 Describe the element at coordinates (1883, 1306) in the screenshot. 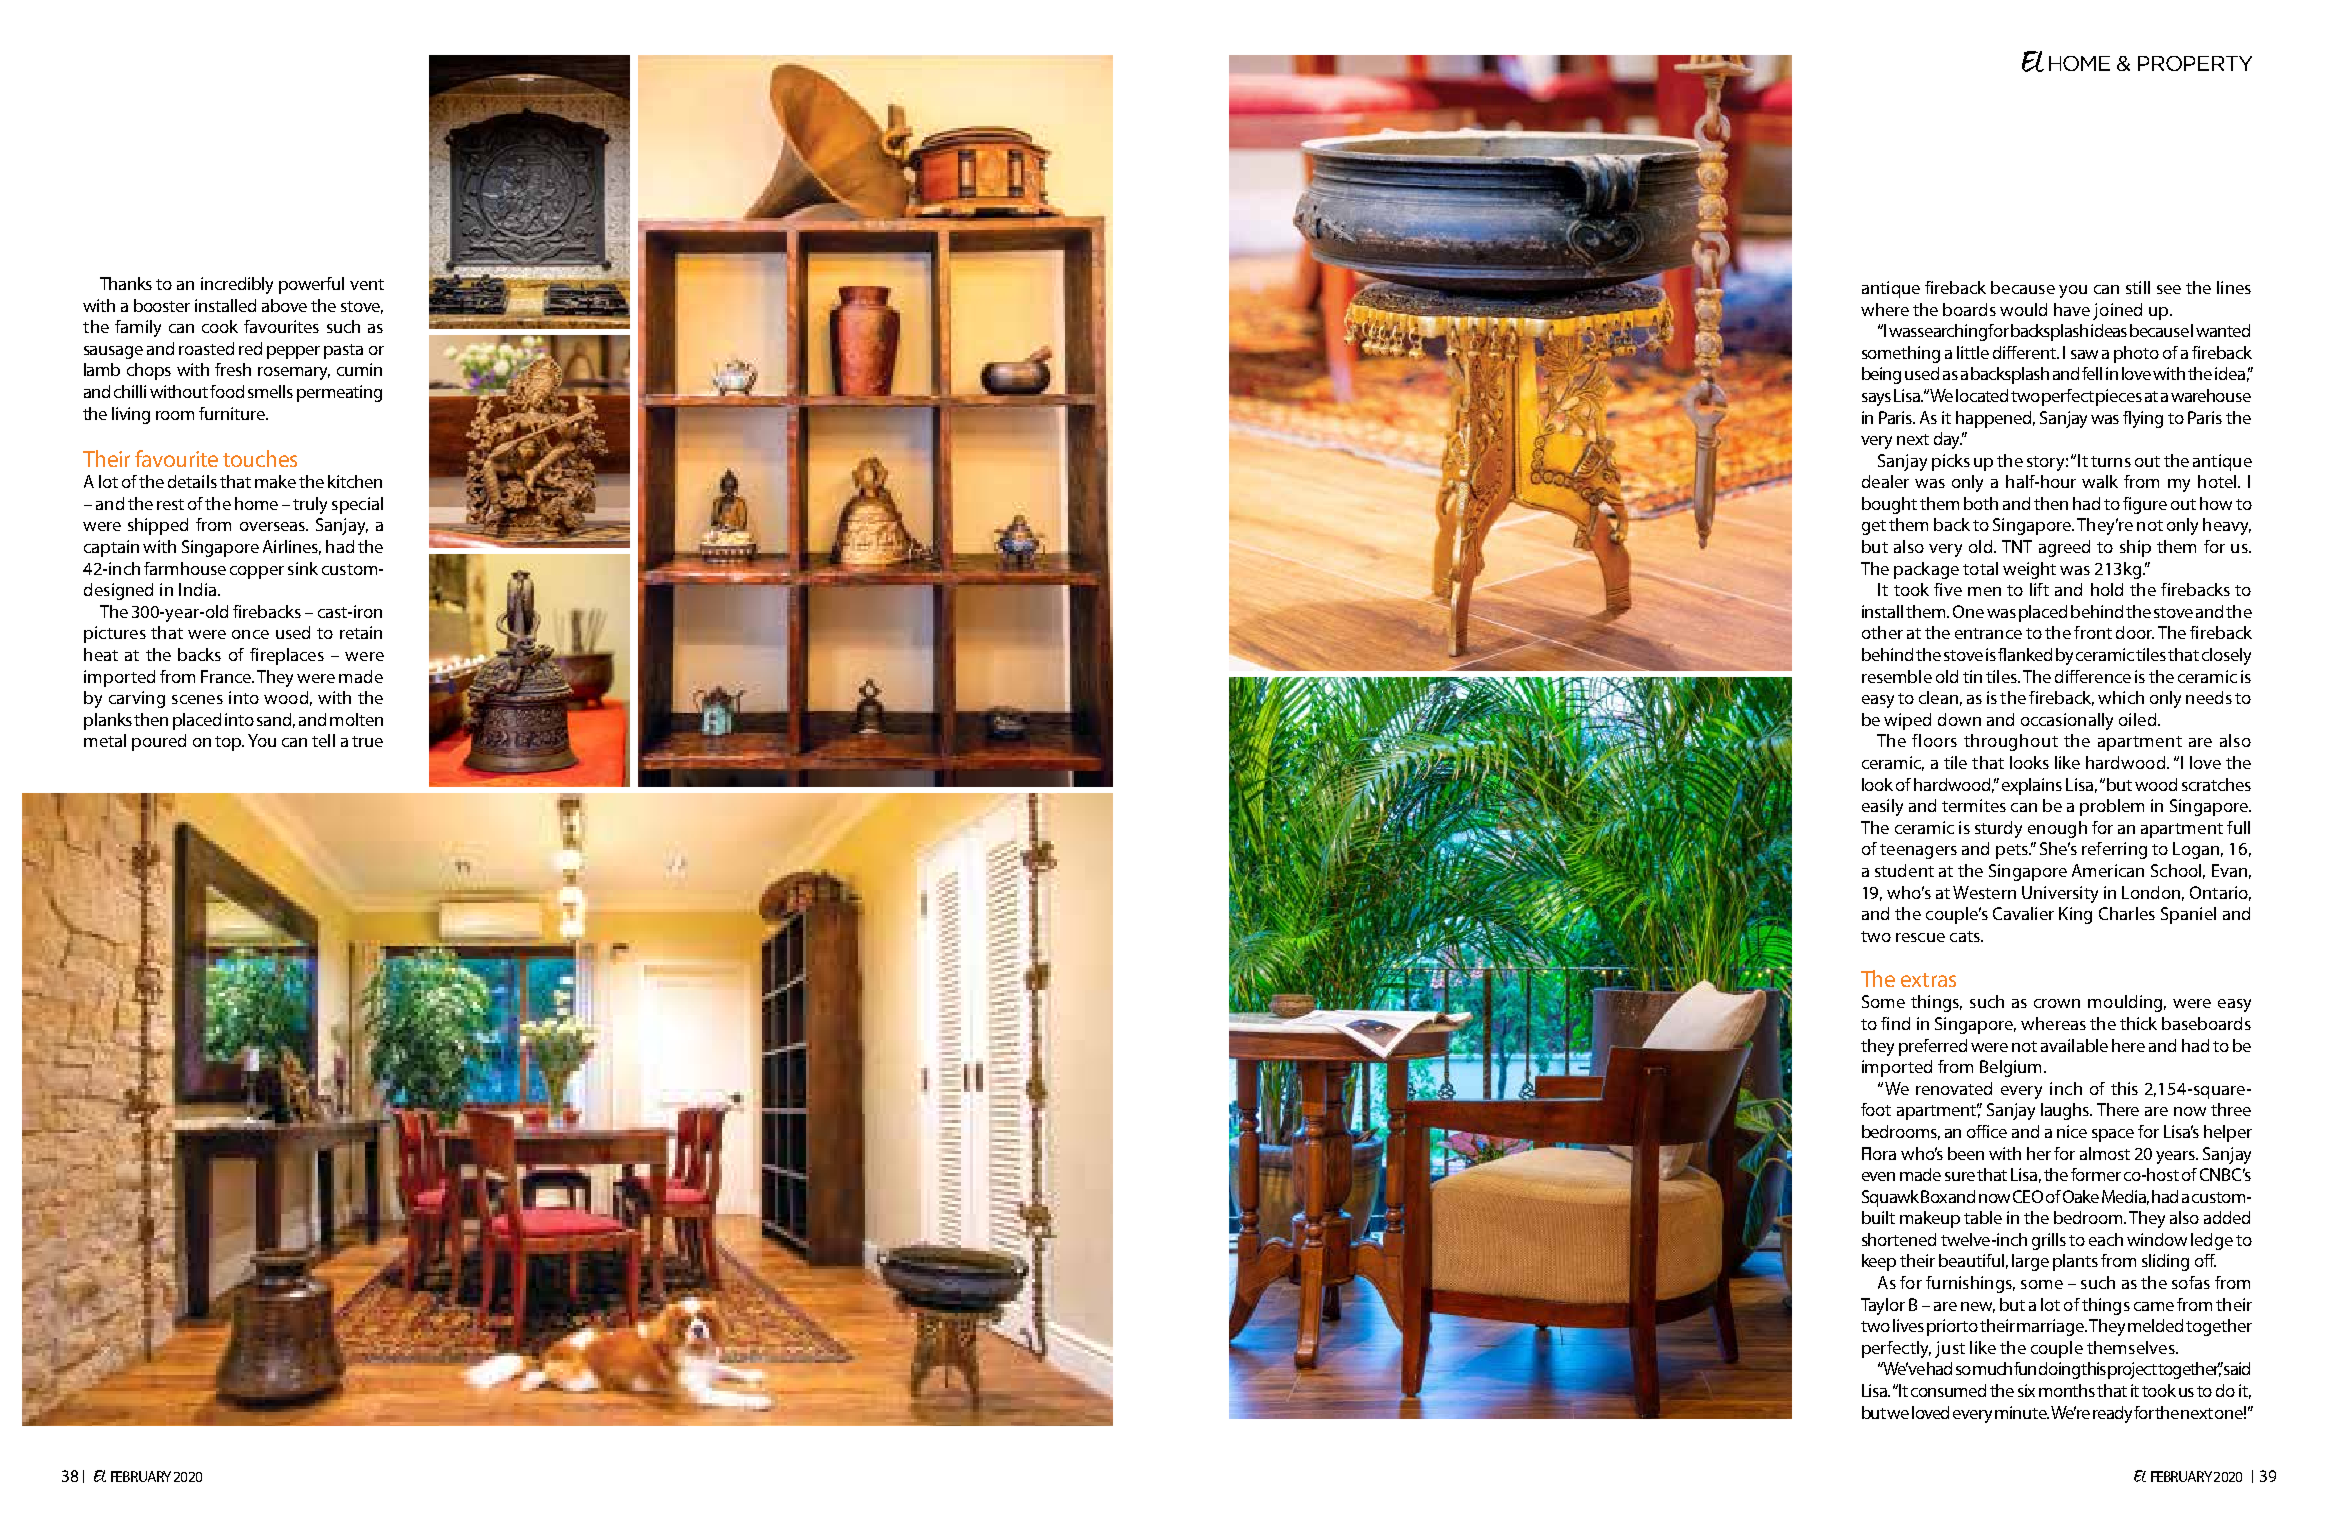

I see `Taylor` at that location.
